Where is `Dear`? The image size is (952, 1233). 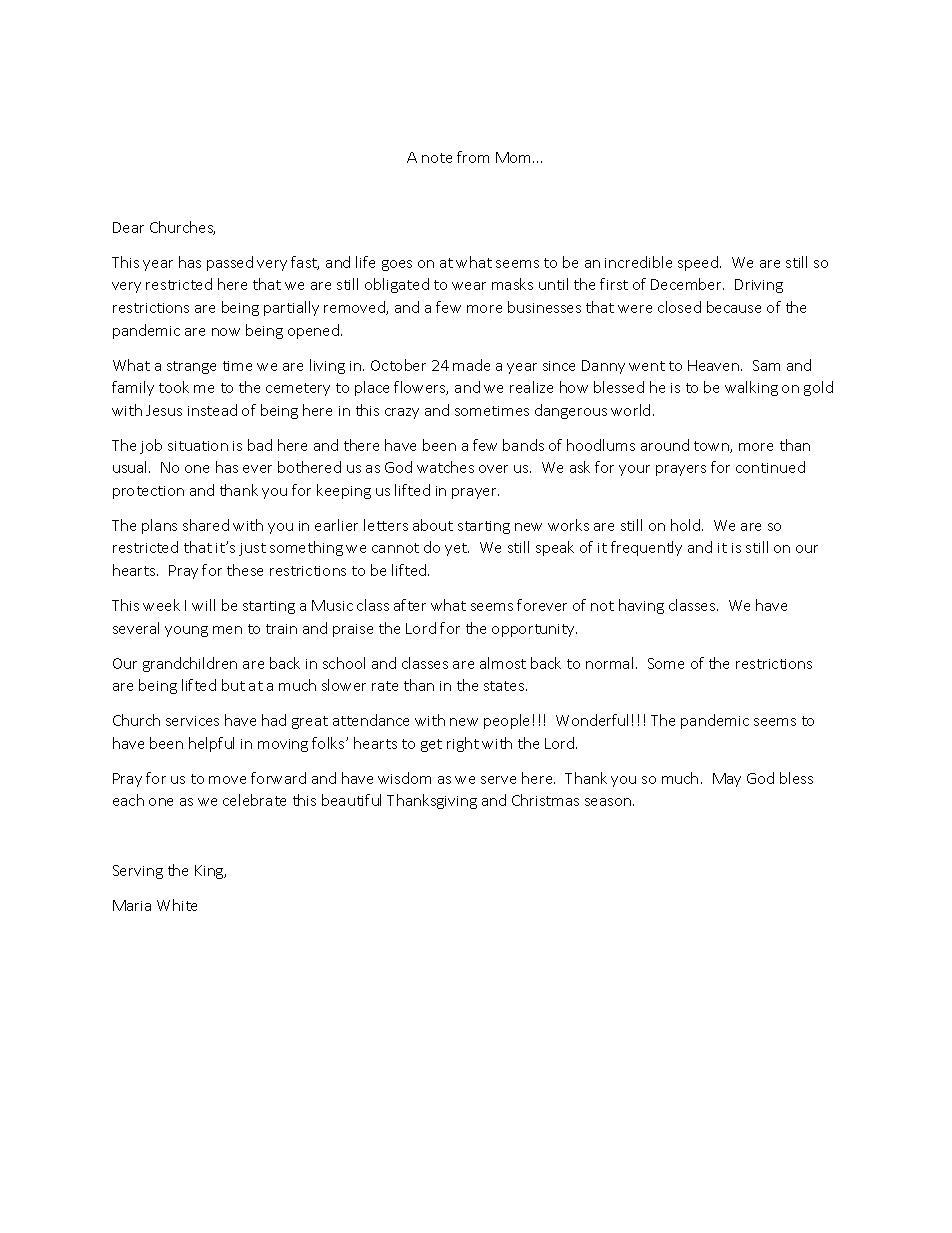 Dear is located at coordinates (128, 227).
